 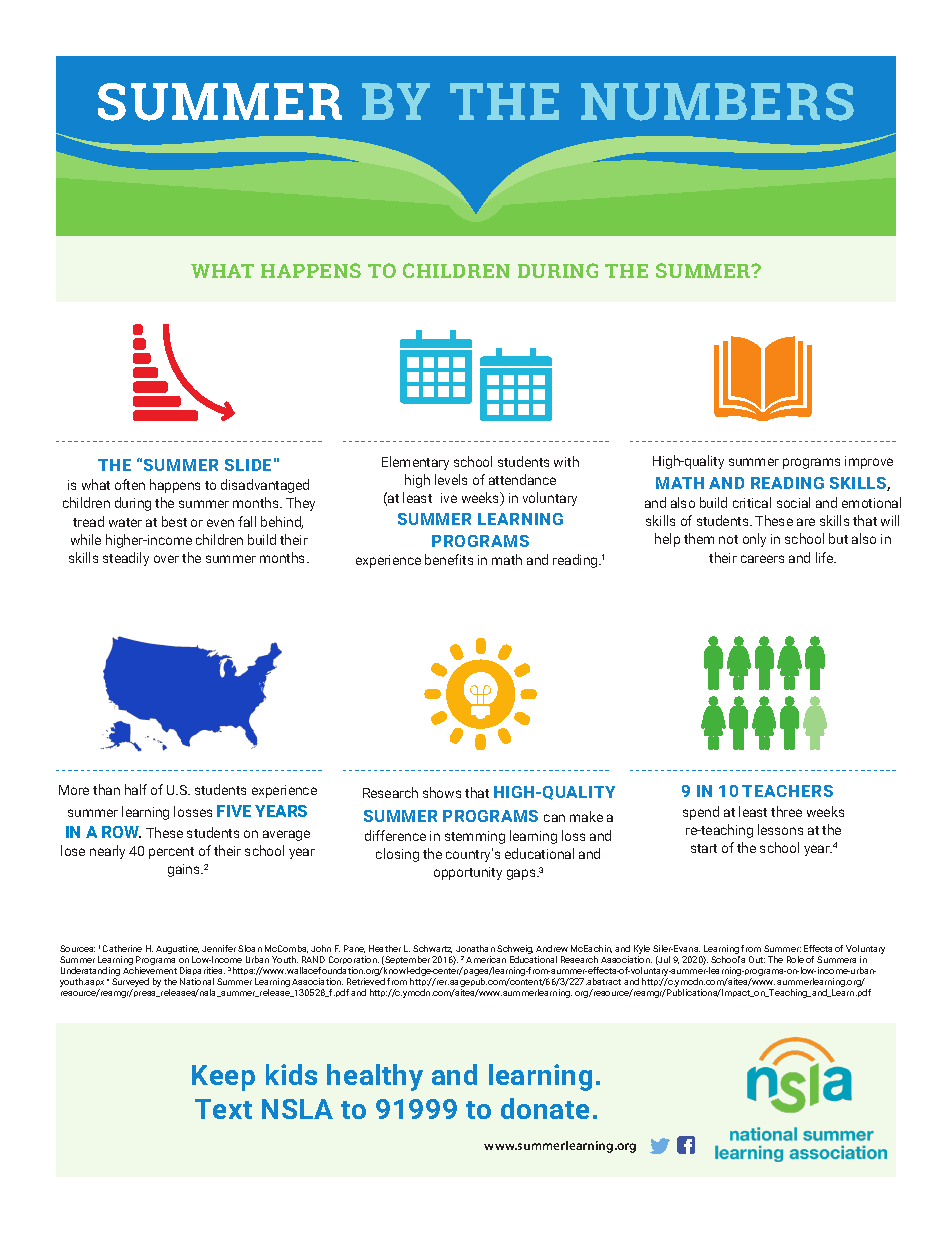 What do you see at coordinates (545, 1108) in the screenshot?
I see `donate` at bounding box center [545, 1108].
